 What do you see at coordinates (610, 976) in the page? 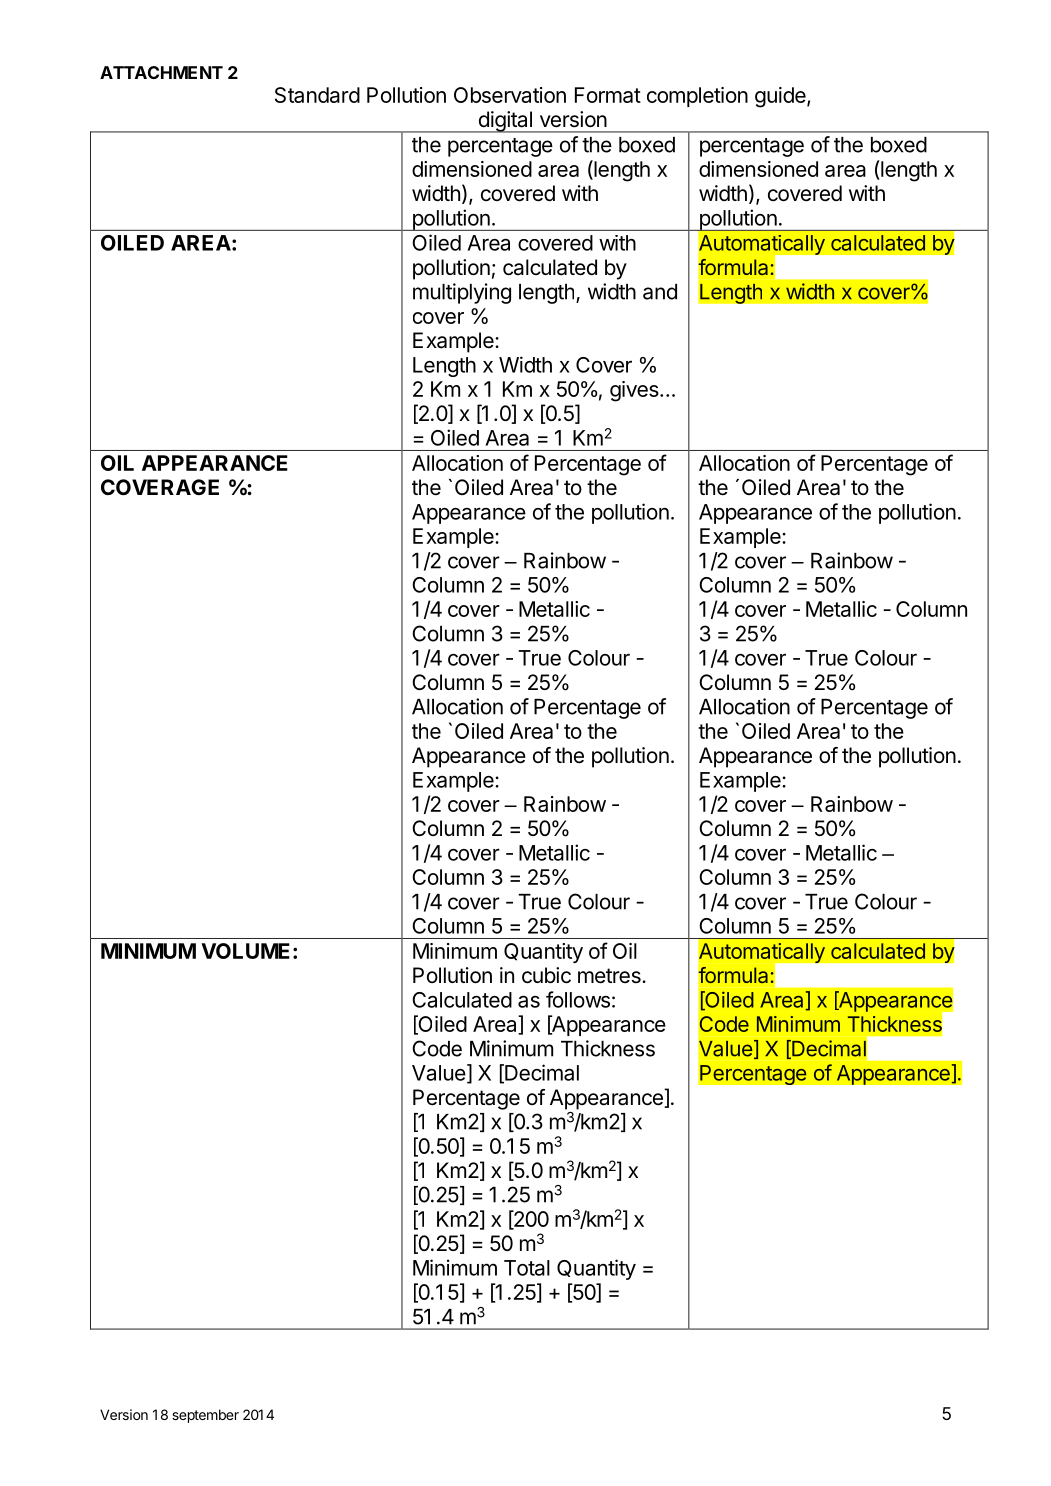
I see `metres` at bounding box center [610, 976].
